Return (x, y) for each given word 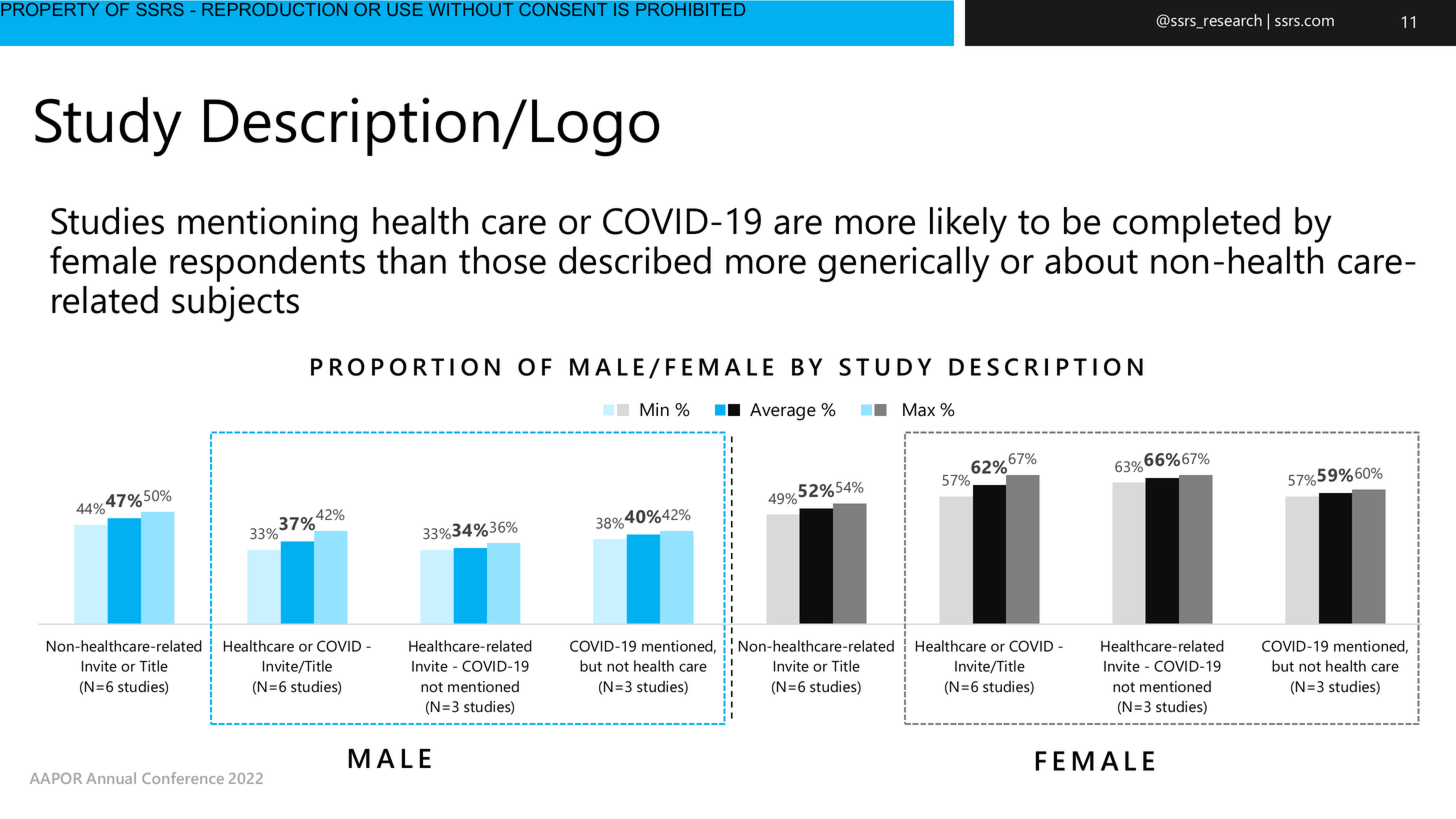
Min (654, 409)
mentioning (267, 225)
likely (968, 225)
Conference (183, 778)
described (635, 260)
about (1091, 260)
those (502, 260)
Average (783, 412)
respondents (267, 264)
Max (919, 410)
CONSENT (563, 8)
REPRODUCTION (275, 8)
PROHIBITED (691, 8)
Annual (111, 778)
